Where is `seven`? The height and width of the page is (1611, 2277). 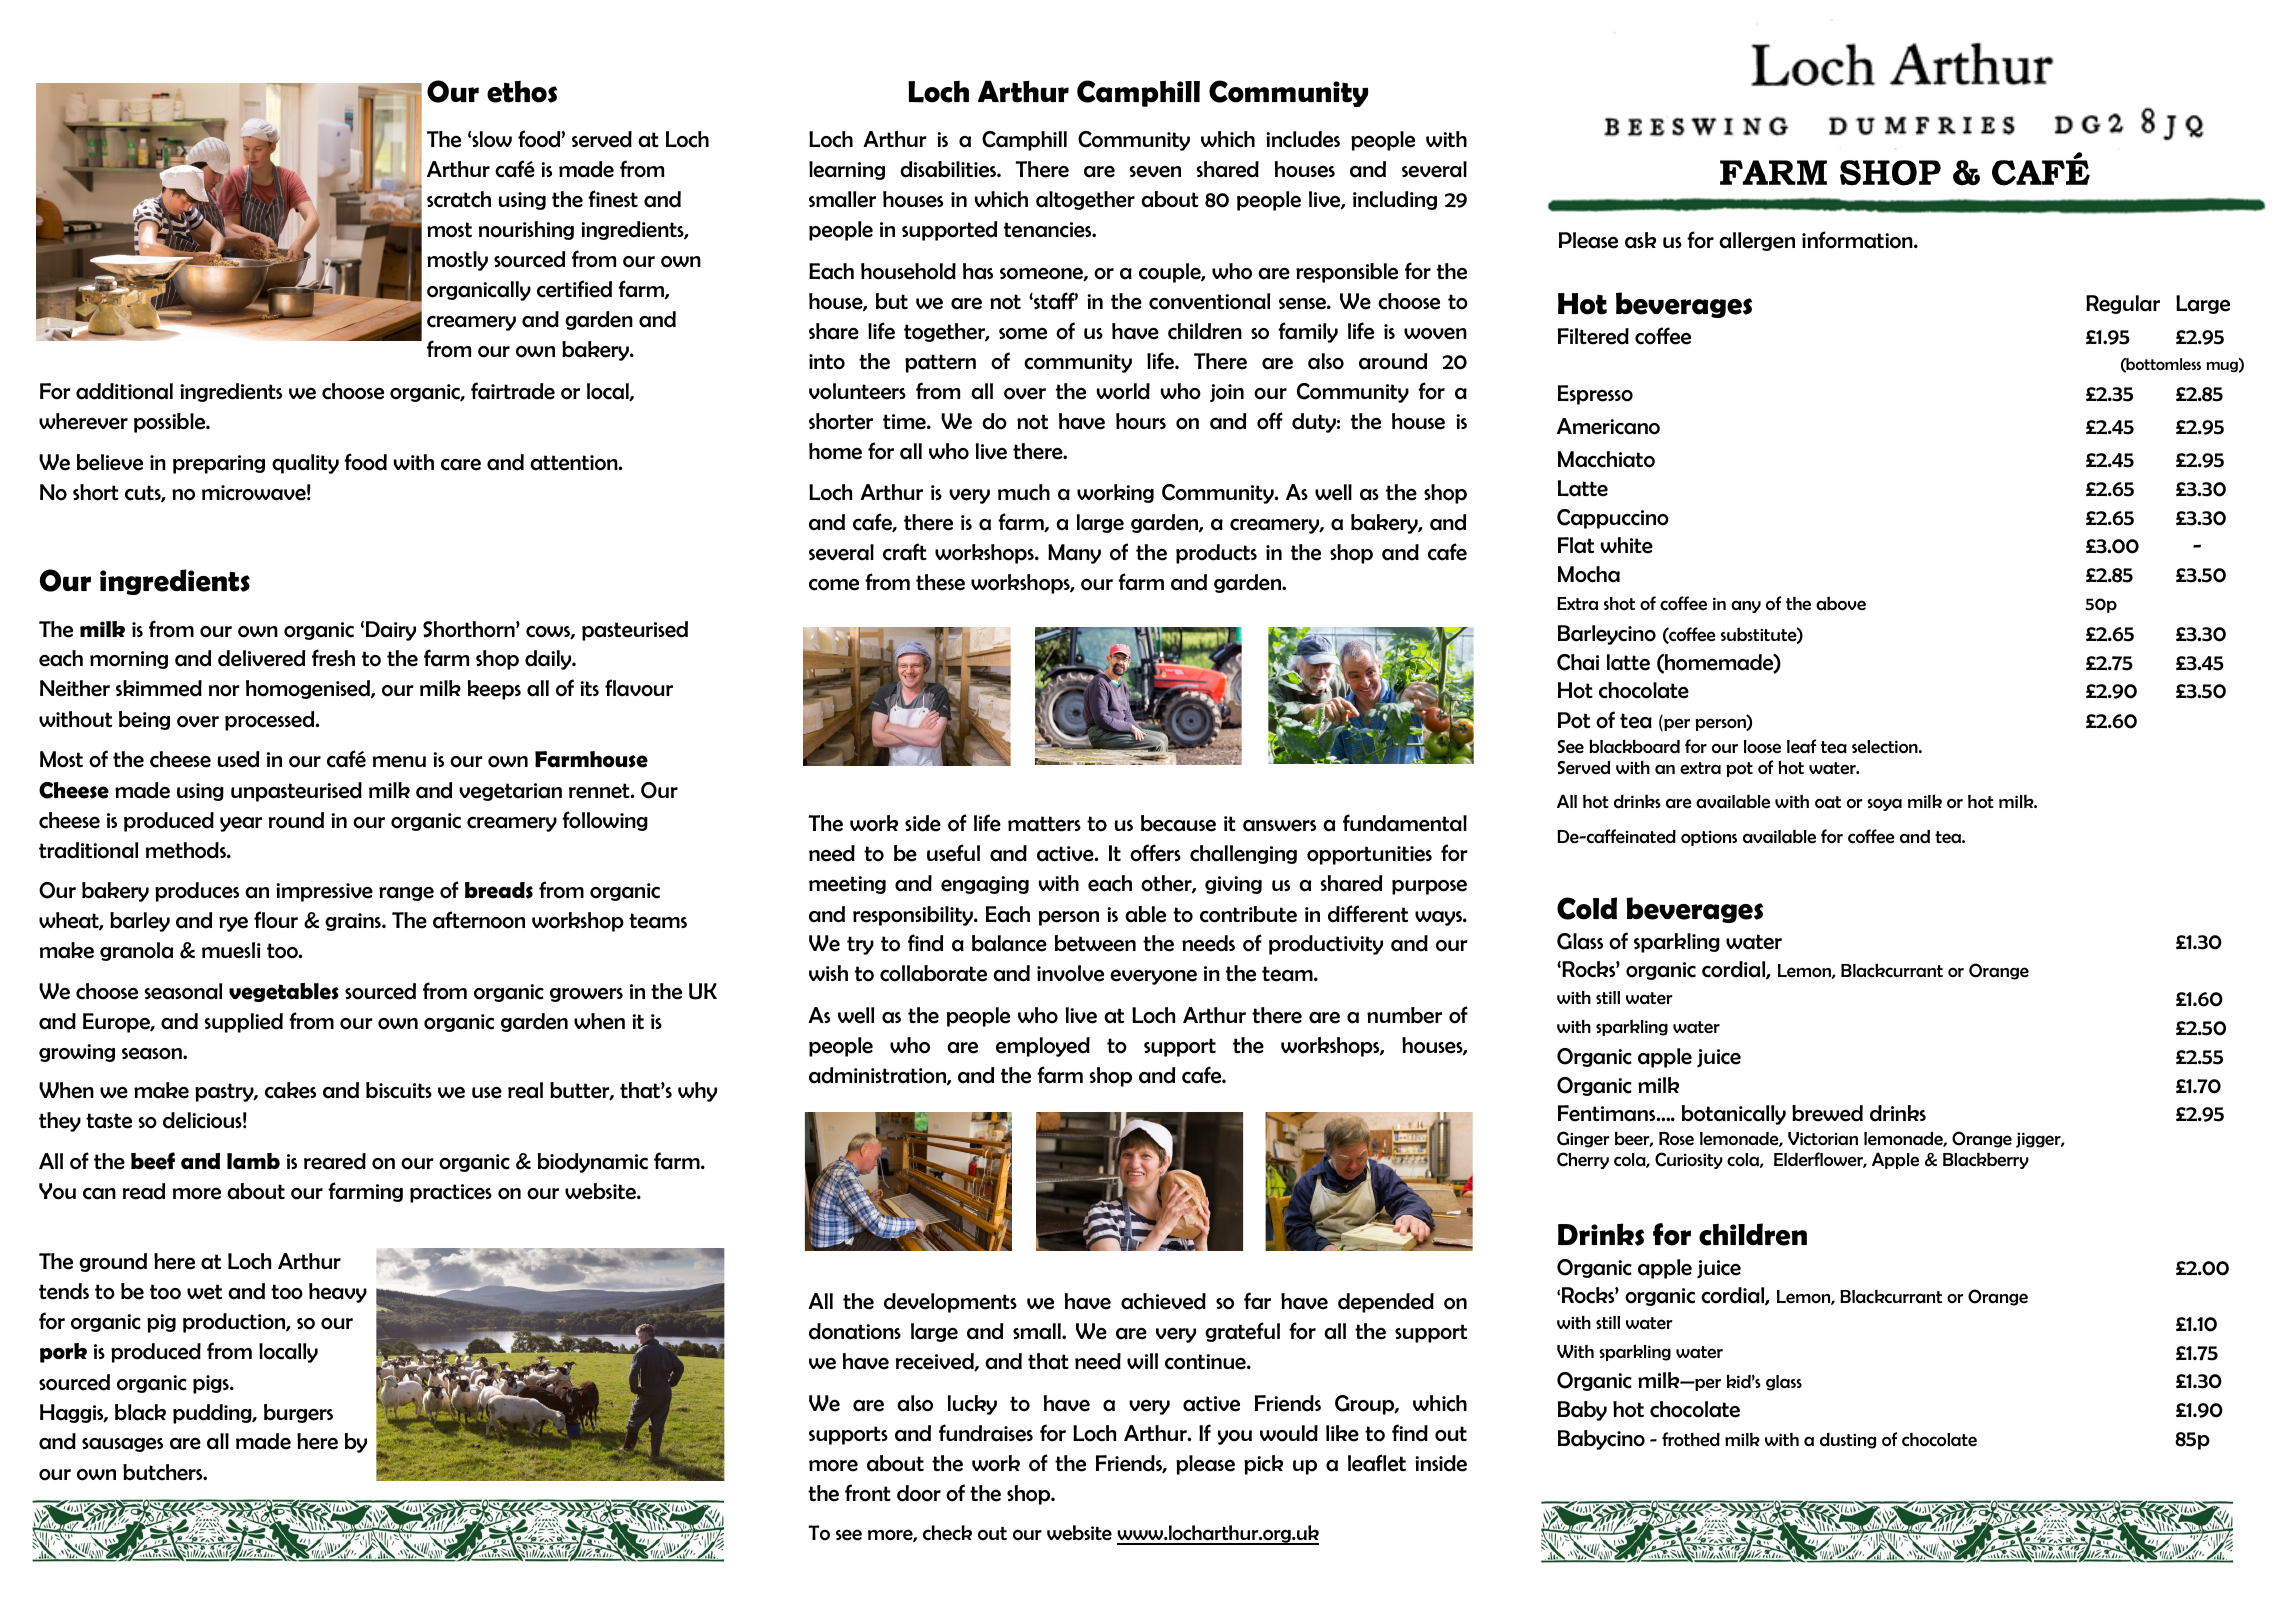
seven is located at coordinates (1155, 172).
